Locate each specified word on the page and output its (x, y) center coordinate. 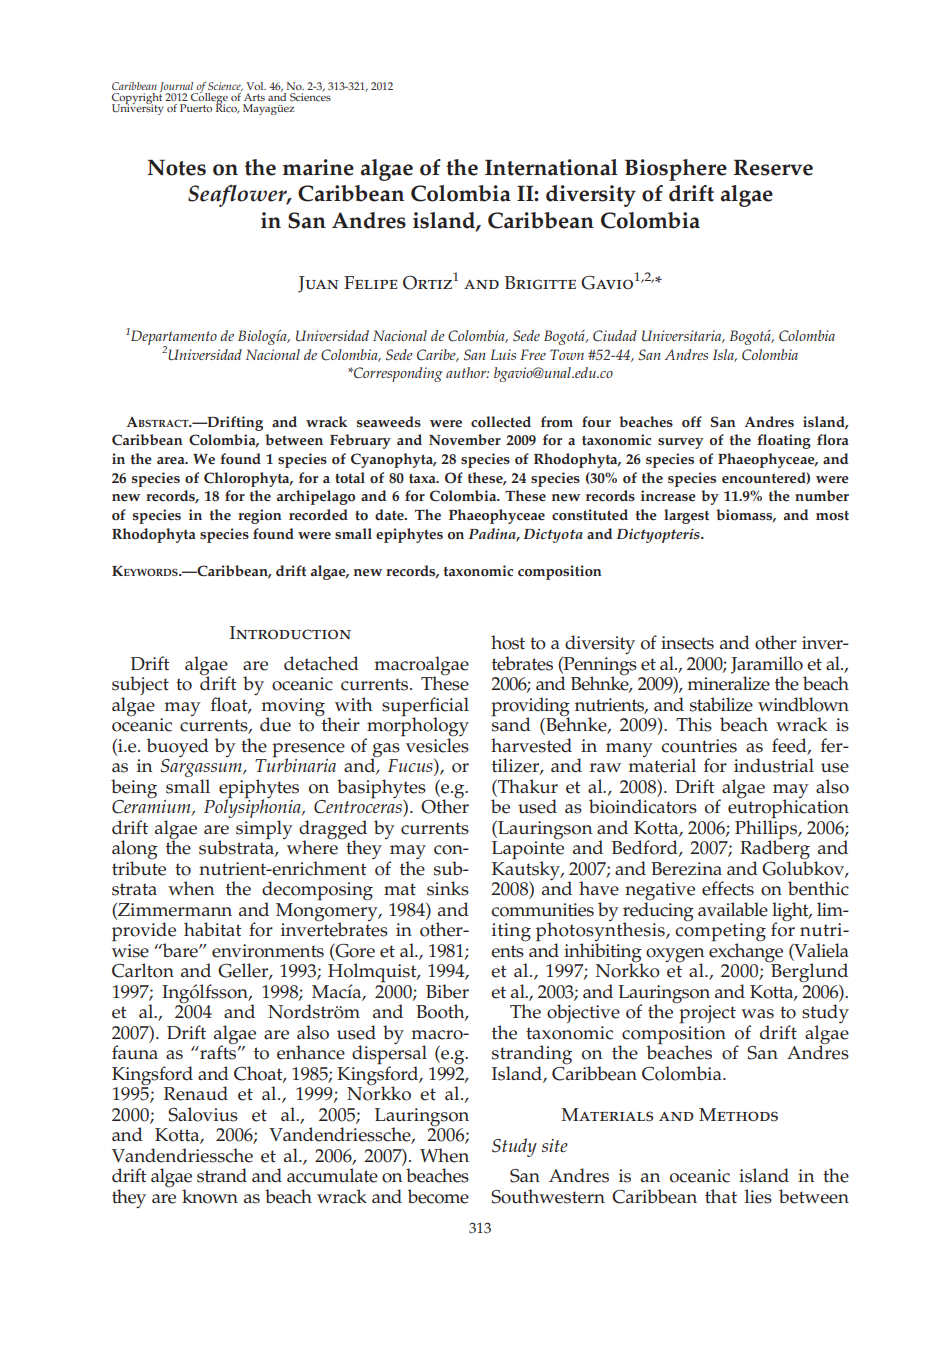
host (508, 642)
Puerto (196, 108)
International (551, 167)
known (210, 1196)
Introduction (290, 633)
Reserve (773, 167)
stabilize (721, 704)
